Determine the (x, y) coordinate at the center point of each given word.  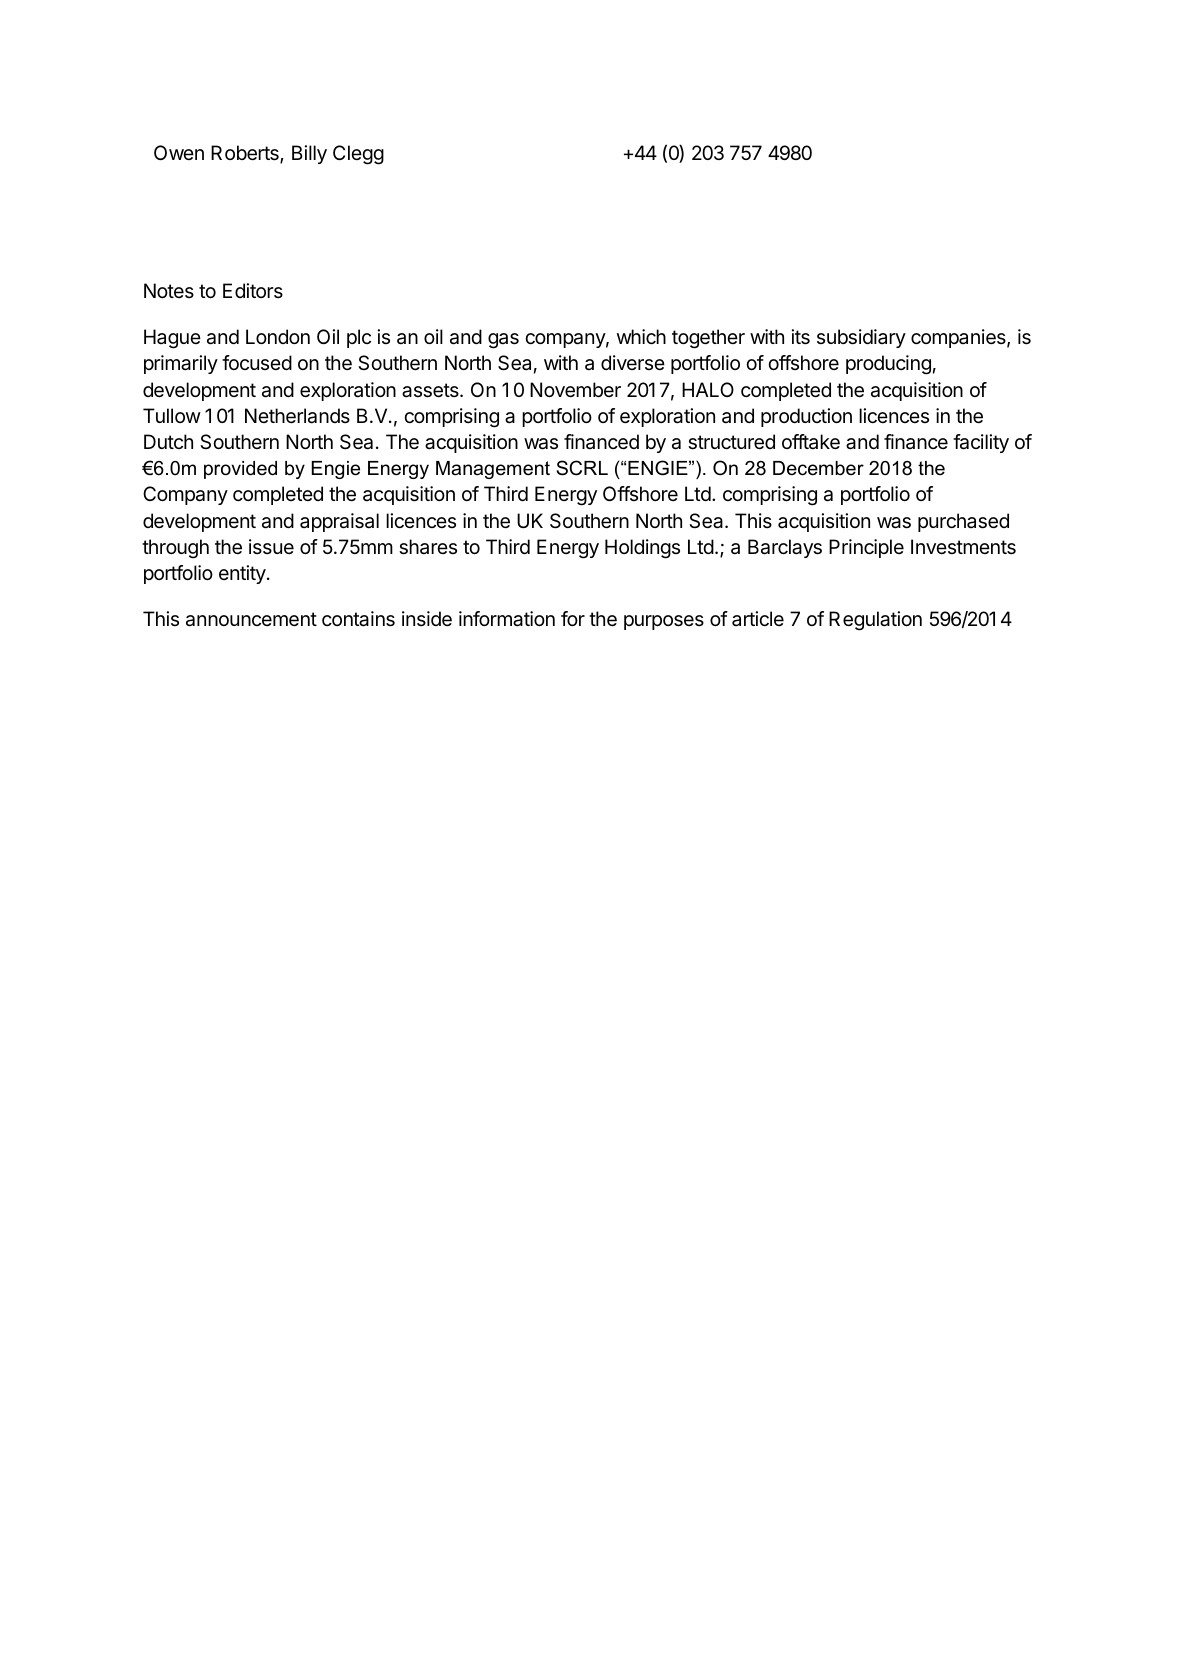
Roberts (246, 154)
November (575, 390)
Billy (309, 154)
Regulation (875, 621)
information (507, 619)
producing (888, 365)
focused (257, 362)
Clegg (358, 155)
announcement (251, 619)
